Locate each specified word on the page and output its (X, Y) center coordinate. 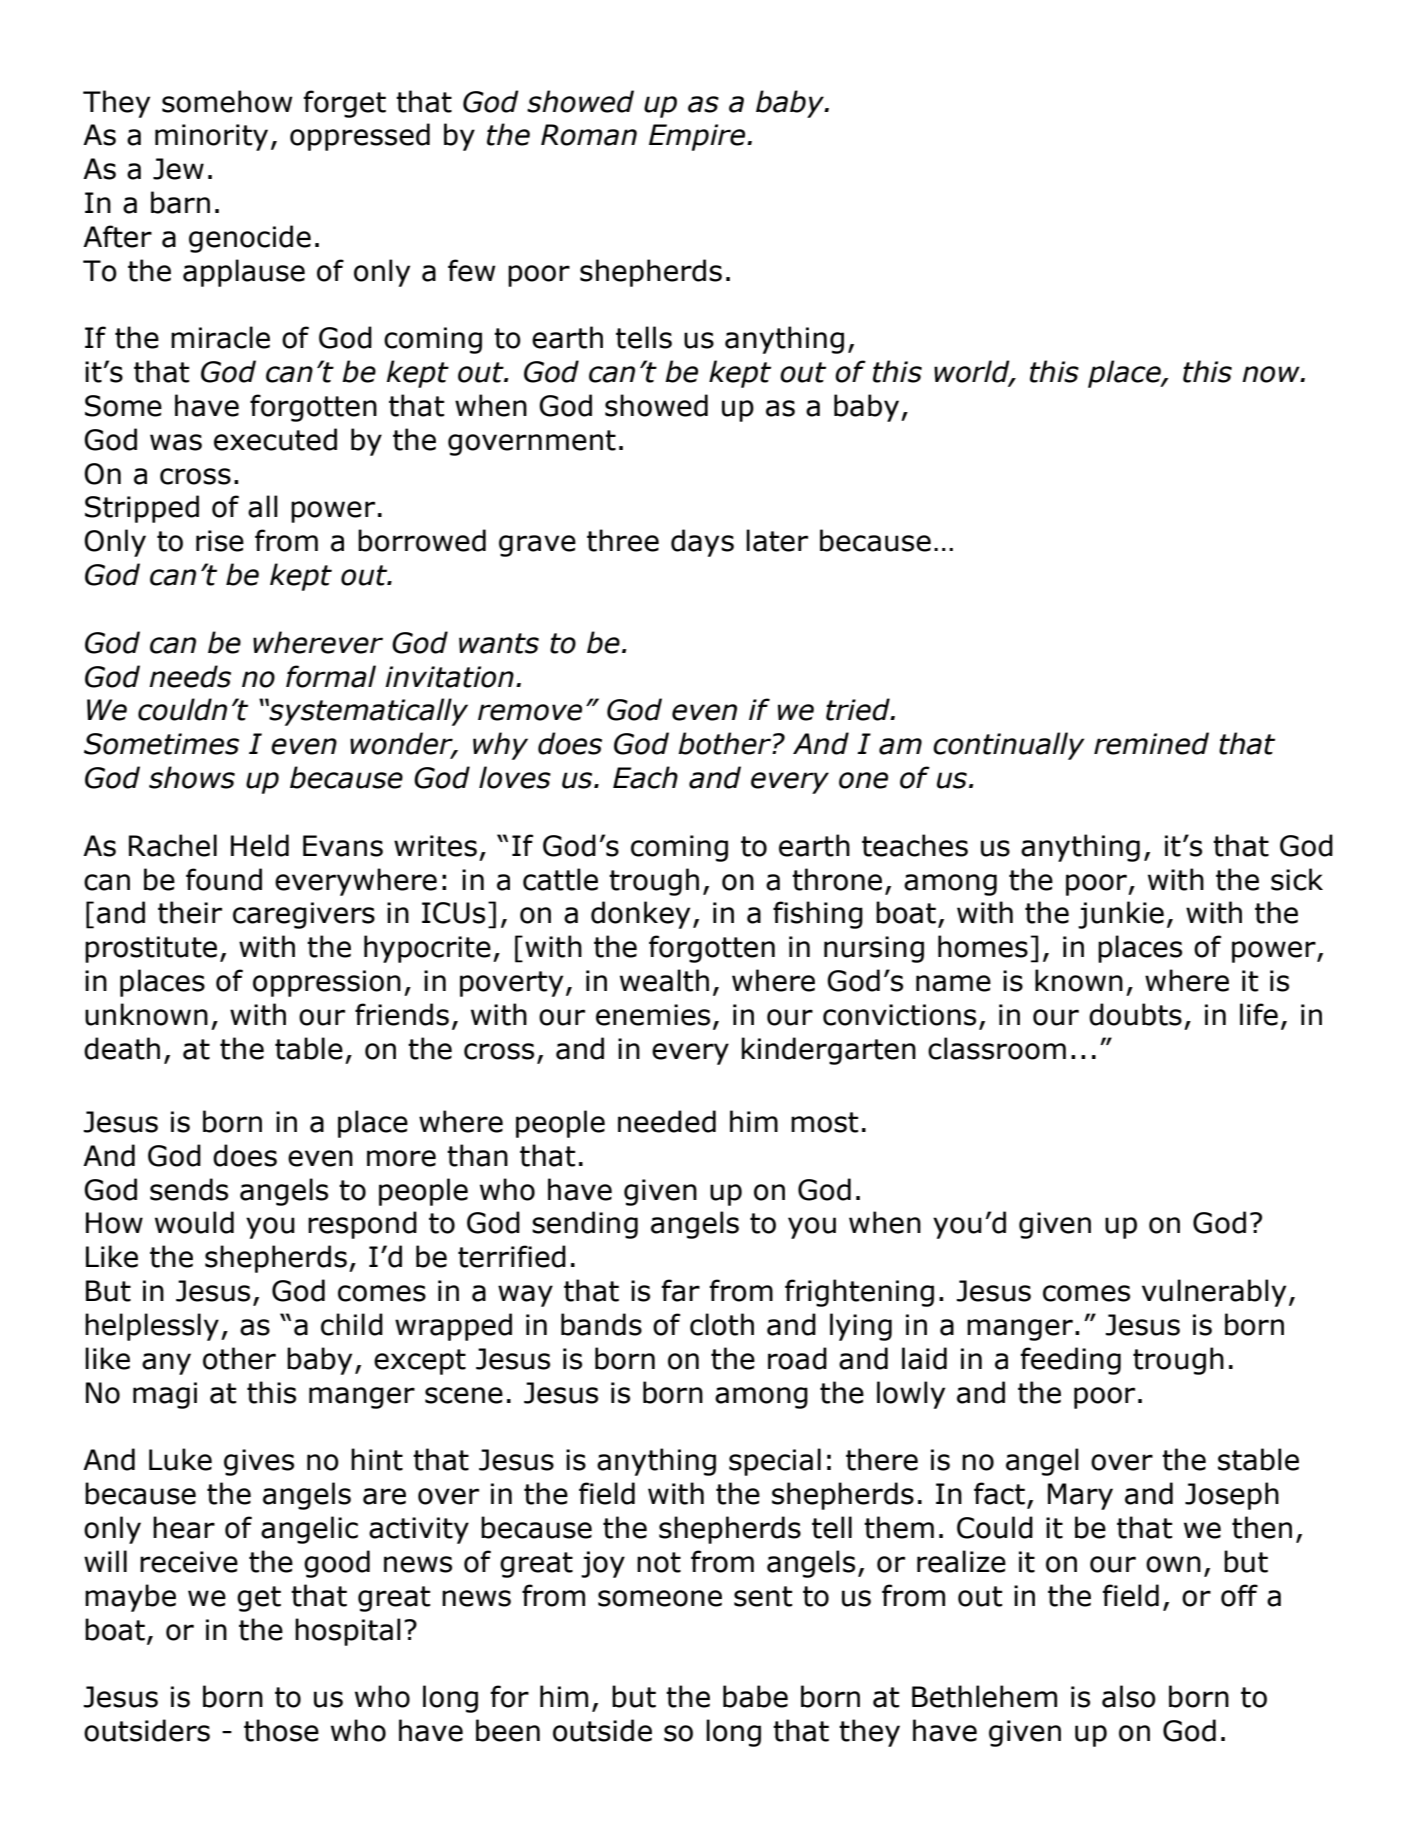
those (281, 1730)
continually (1009, 746)
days (702, 543)
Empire (698, 137)
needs (190, 676)
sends (189, 1189)
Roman (589, 135)
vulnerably (1214, 1293)
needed (667, 1121)
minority (211, 137)
